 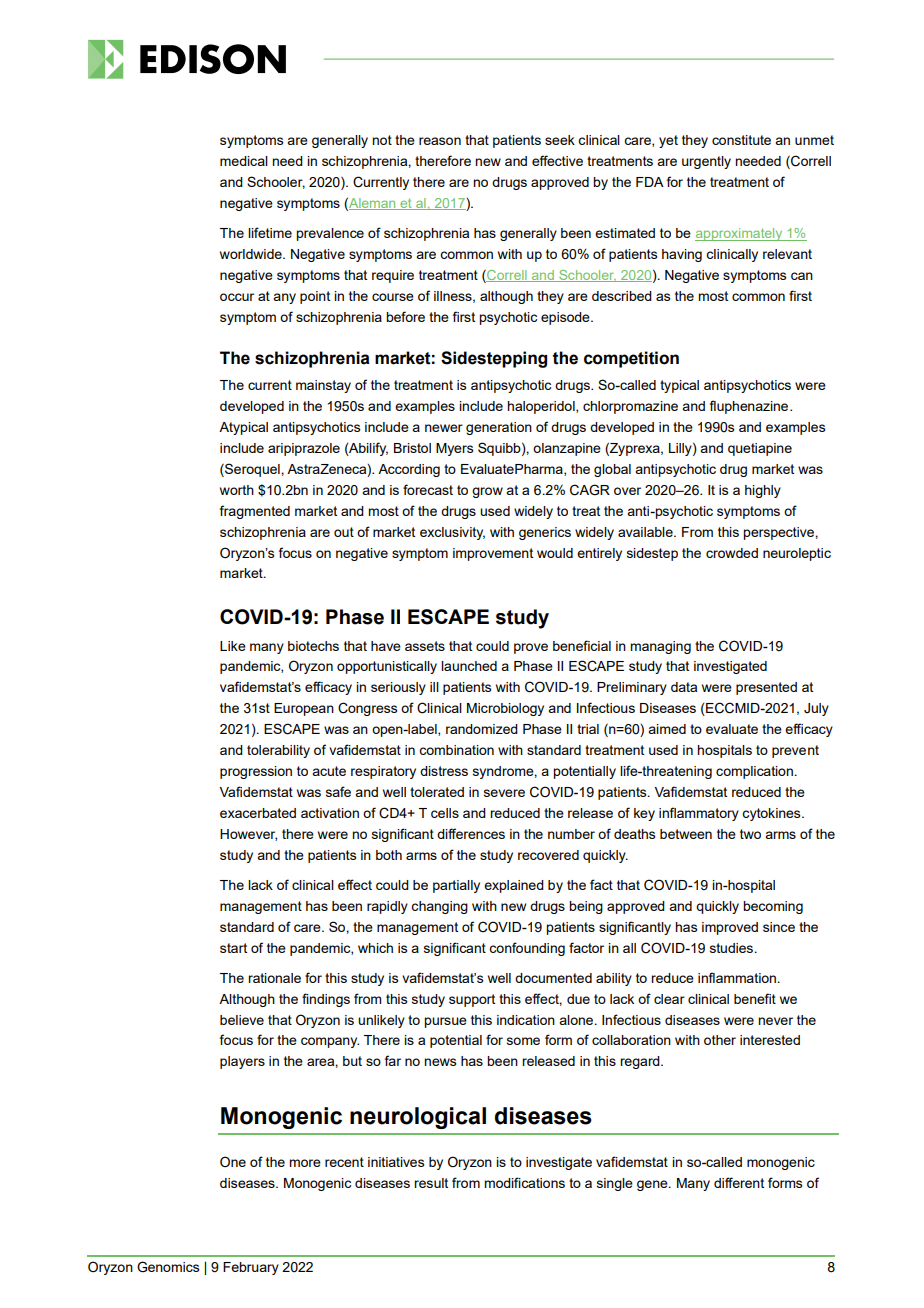 I want to click on However, so click(x=248, y=835).
